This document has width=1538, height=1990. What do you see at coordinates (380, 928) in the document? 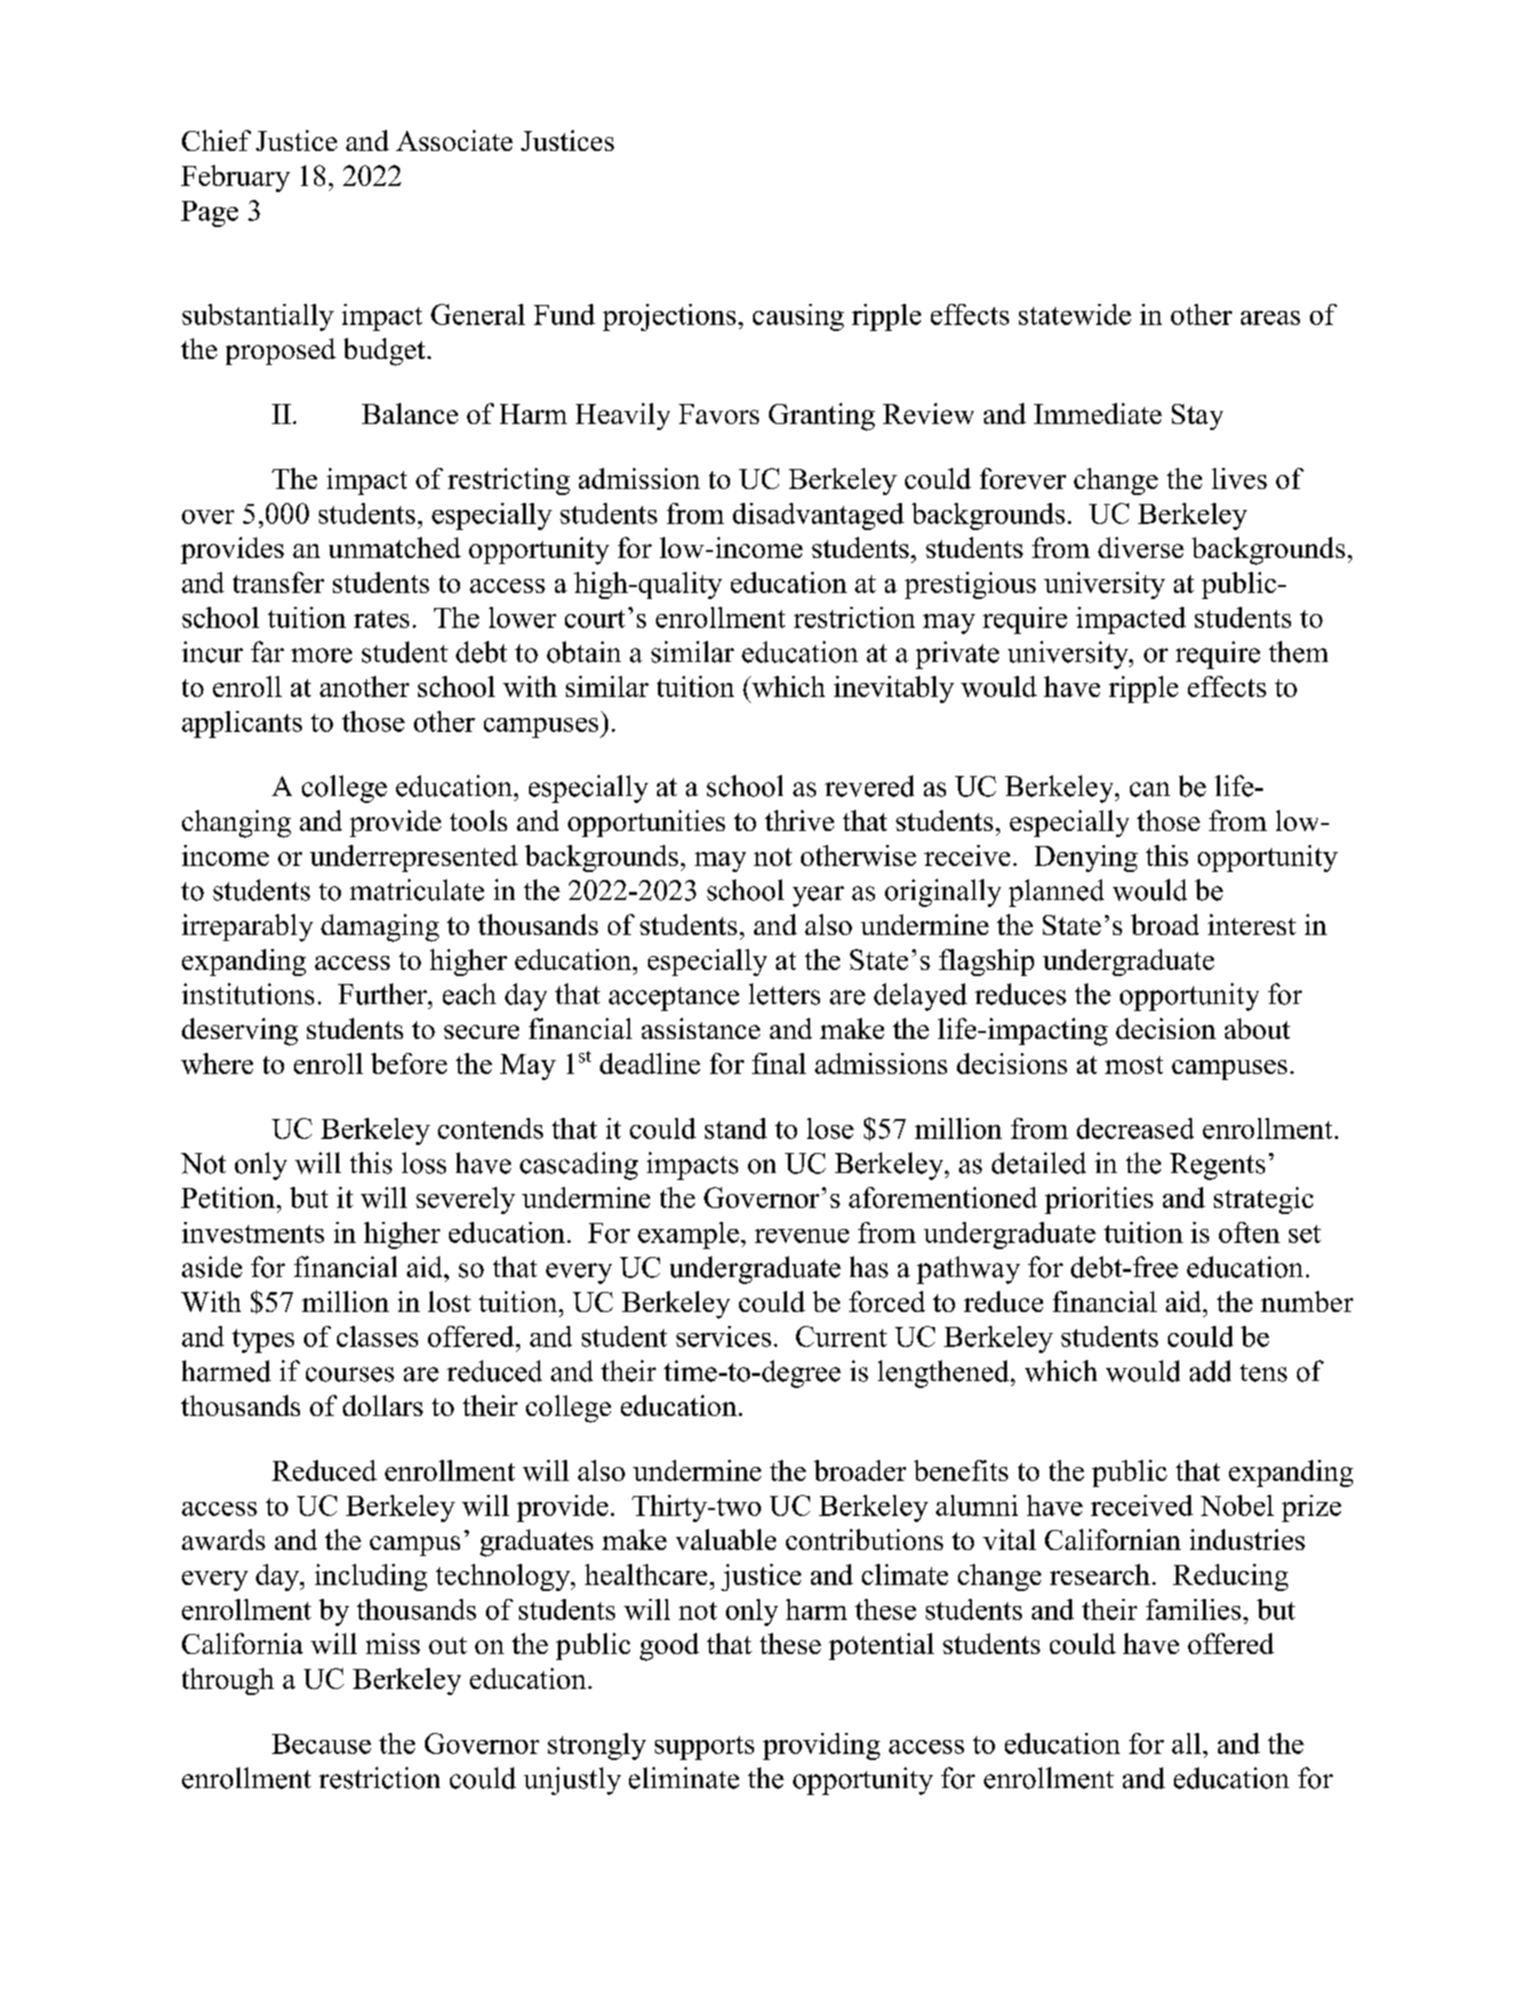
I see `damaging` at bounding box center [380, 928].
